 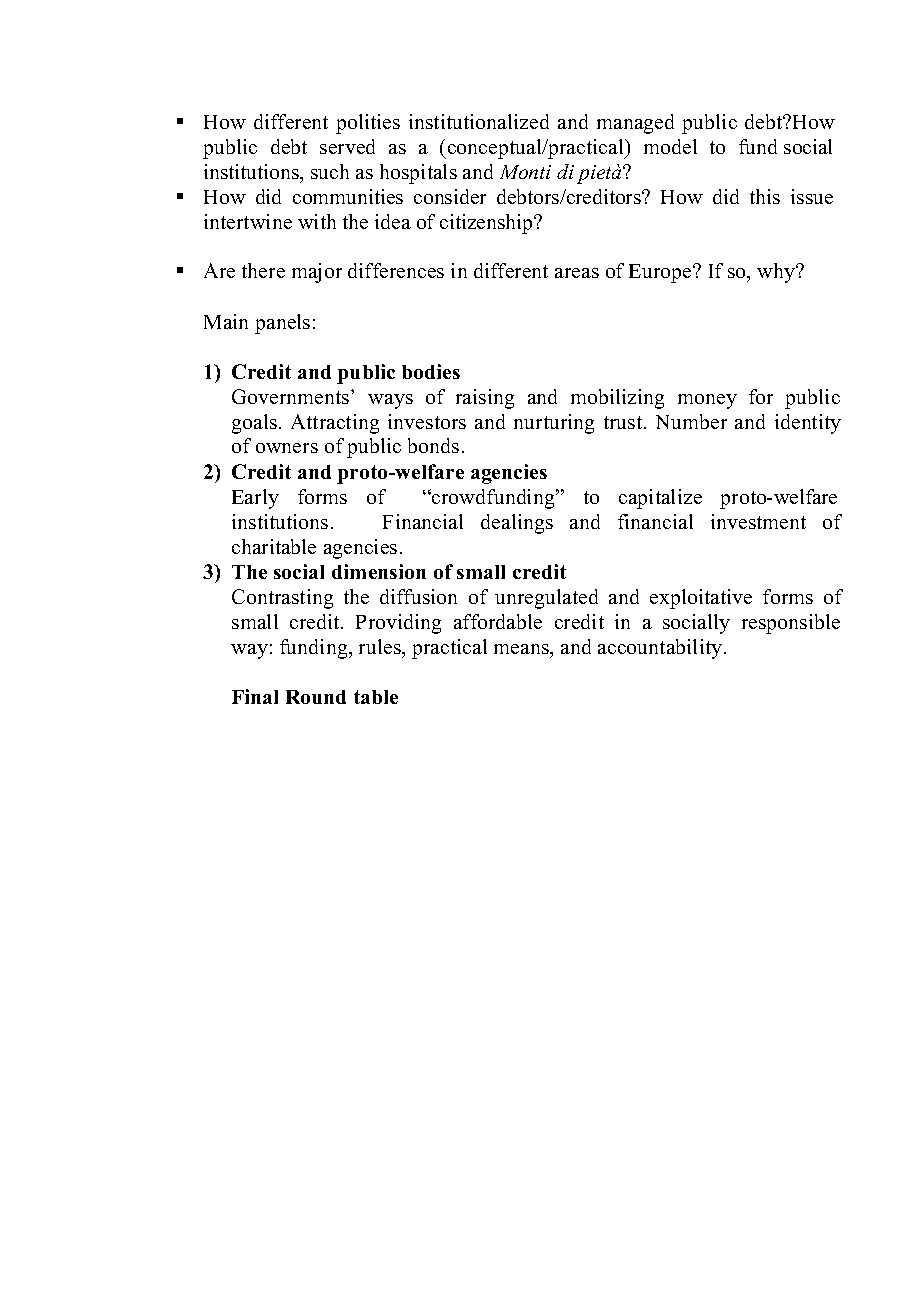 What do you see at coordinates (347, 146) in the screenshot?
I see `served` at bounding box center [347, 146].
